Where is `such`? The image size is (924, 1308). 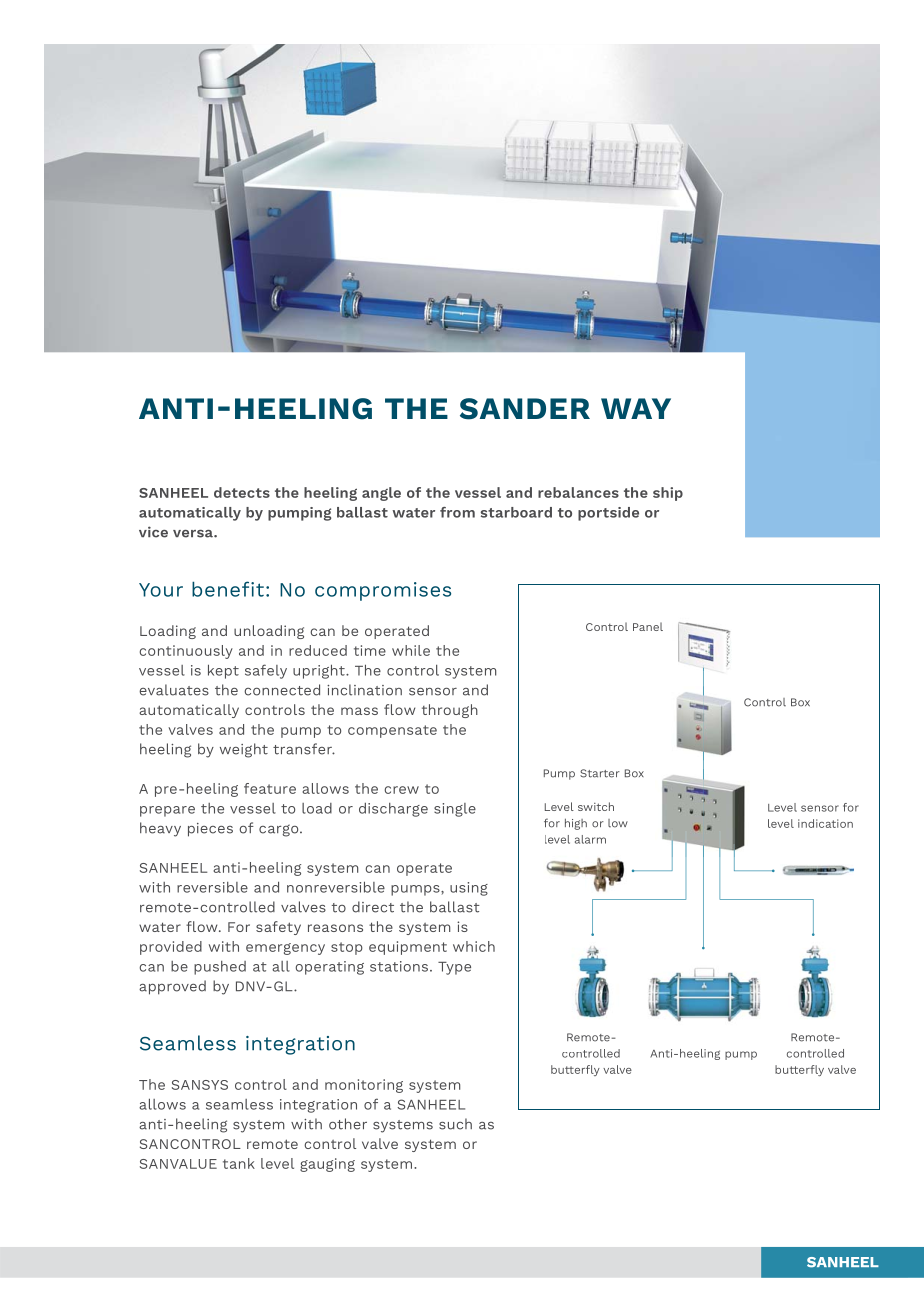
such is located at coordinates (455, 1124).
